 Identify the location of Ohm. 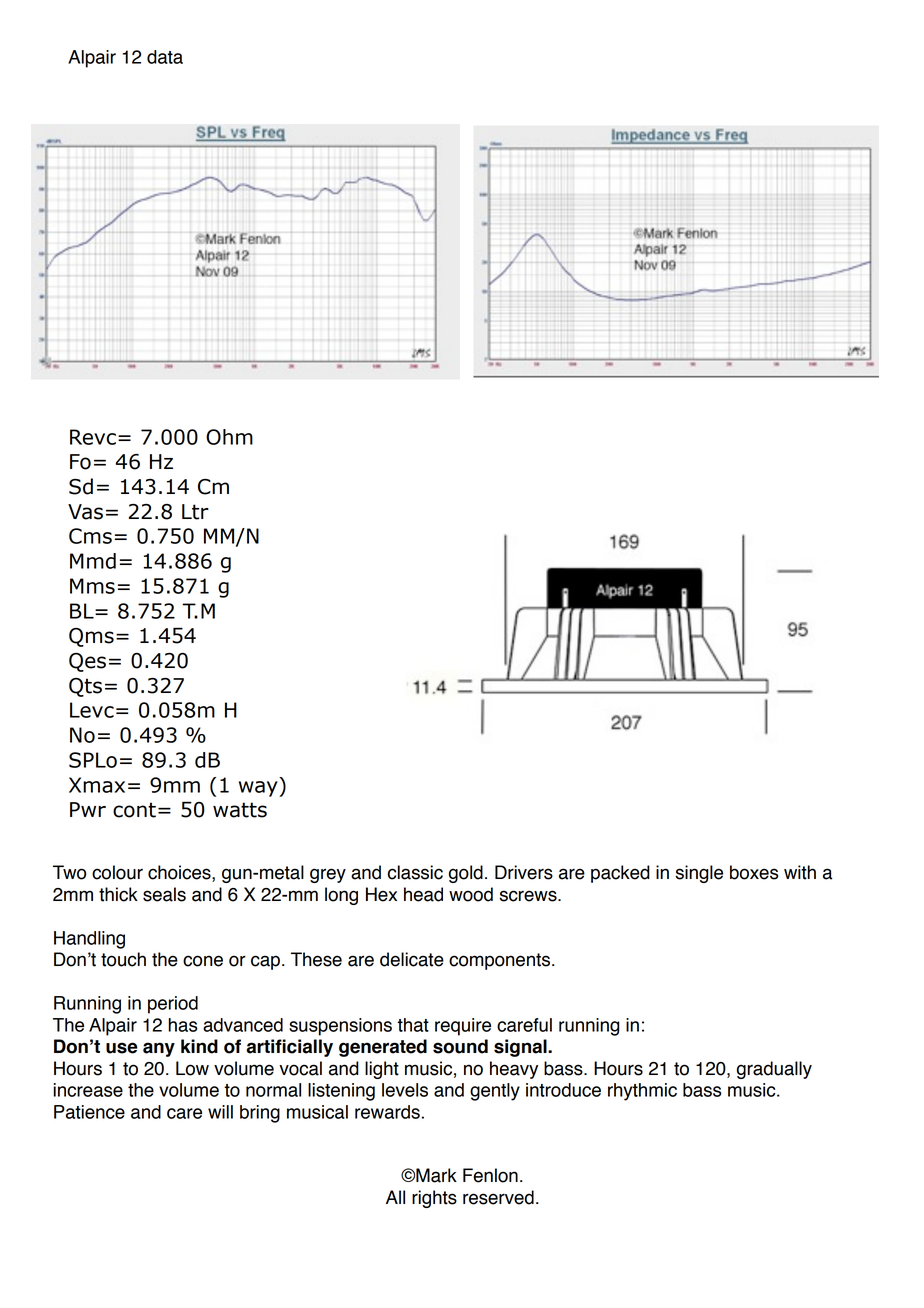
(229, 437).
